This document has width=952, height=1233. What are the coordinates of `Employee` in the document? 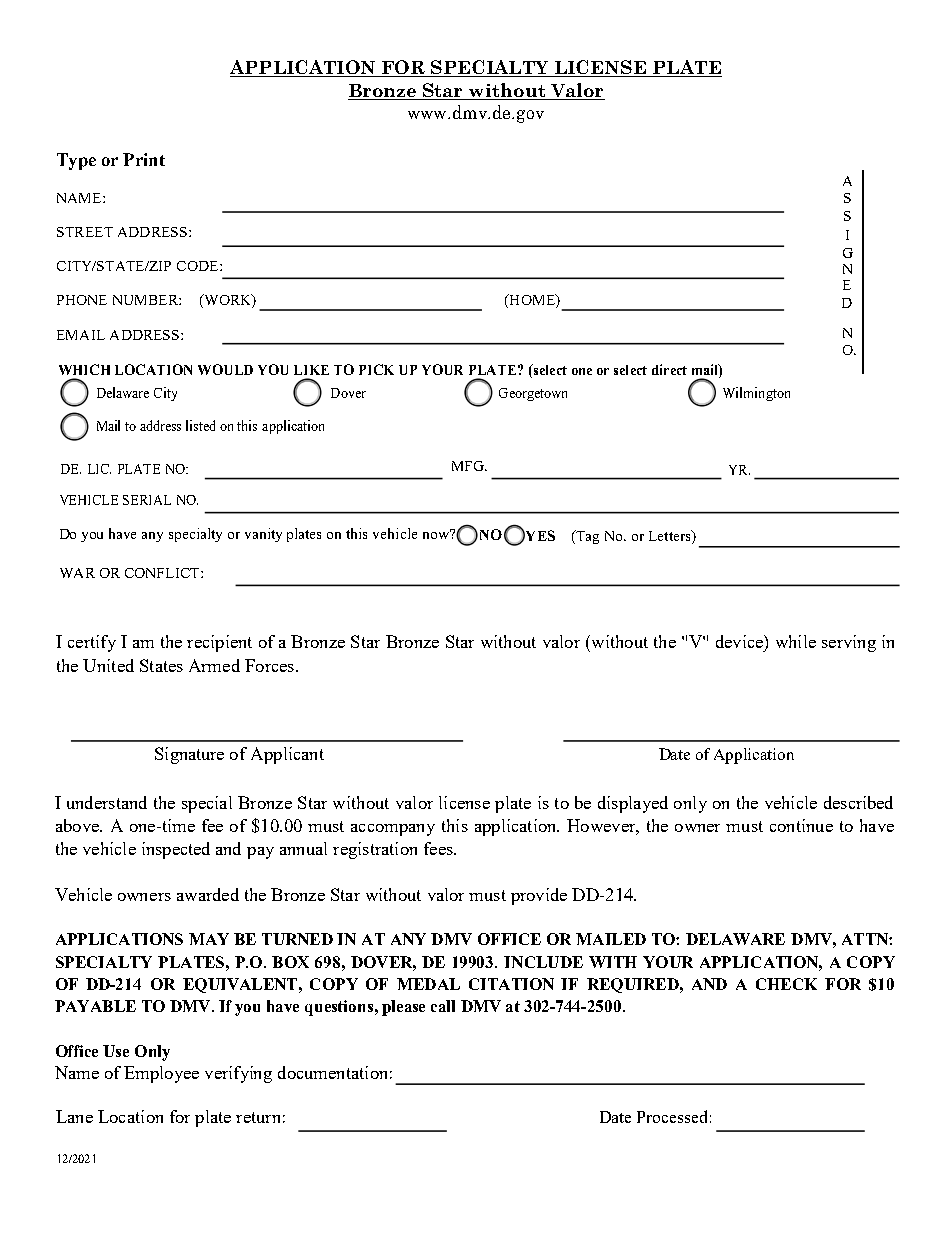 It's located at (161, 1074).
